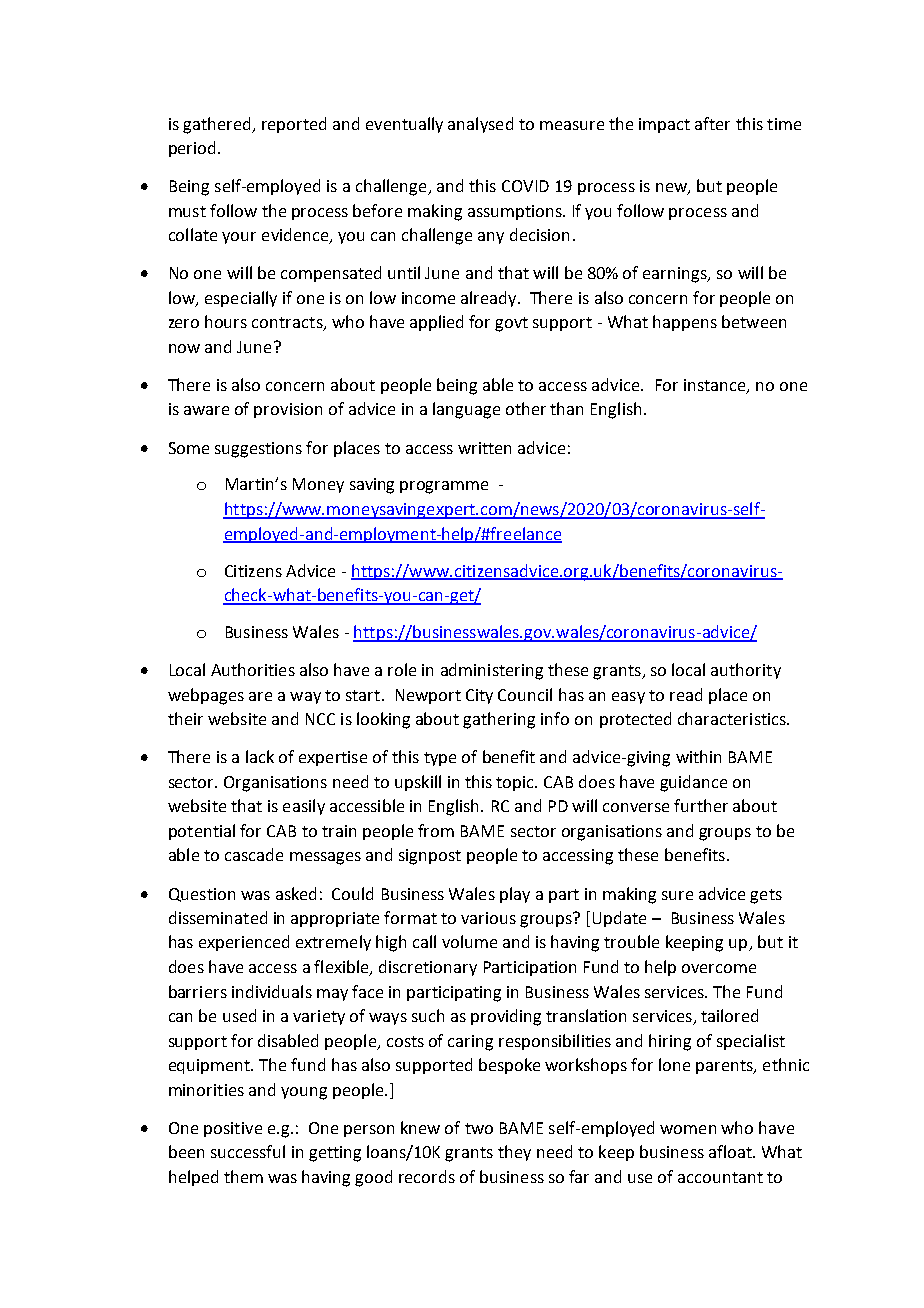 This screenshot has width=924, height=1308. What do you see at coordinates (712, 123) in the screenshot?
I see `after` at bounding box center [712, 123].
